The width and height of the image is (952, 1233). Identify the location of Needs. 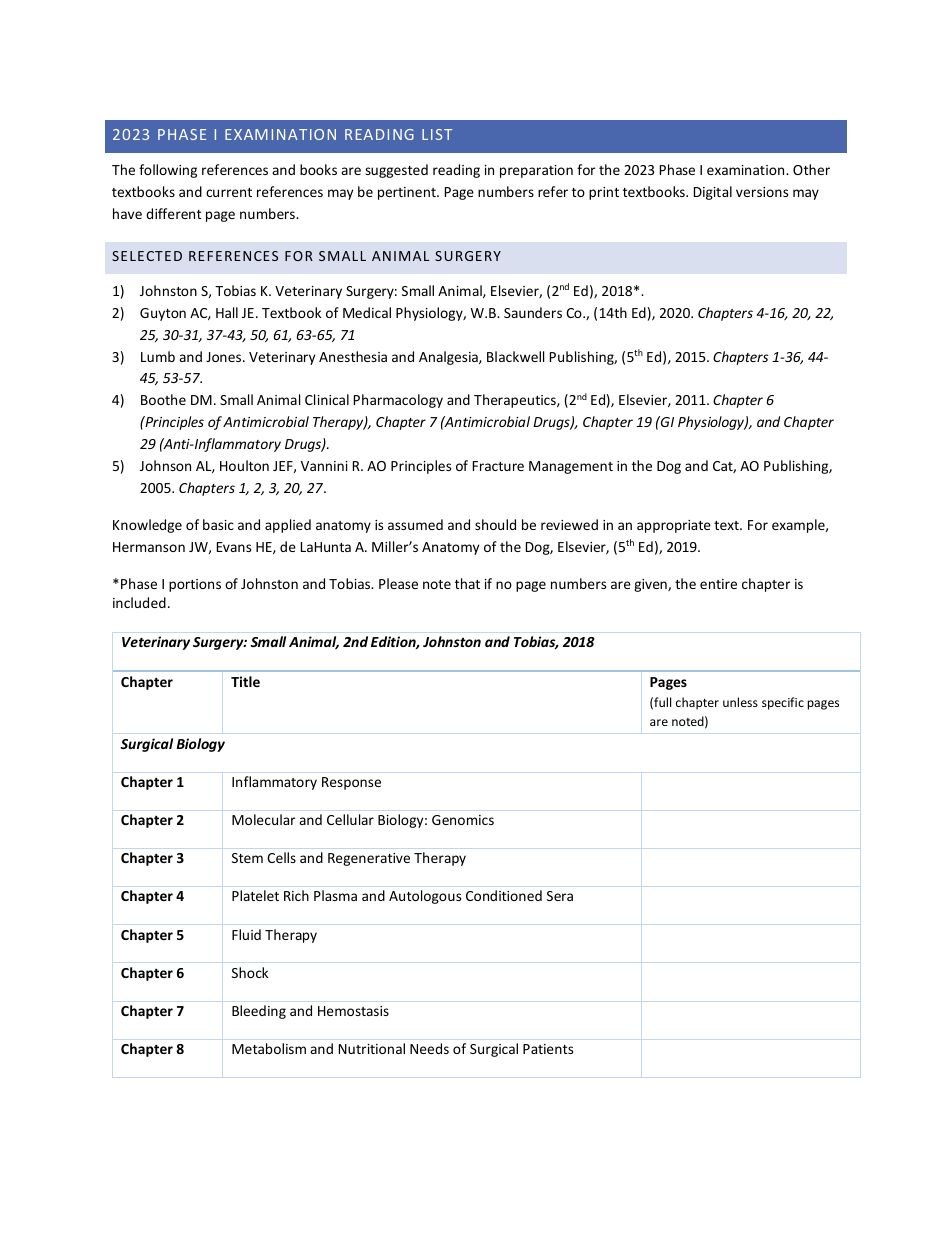
(429, 1048).
